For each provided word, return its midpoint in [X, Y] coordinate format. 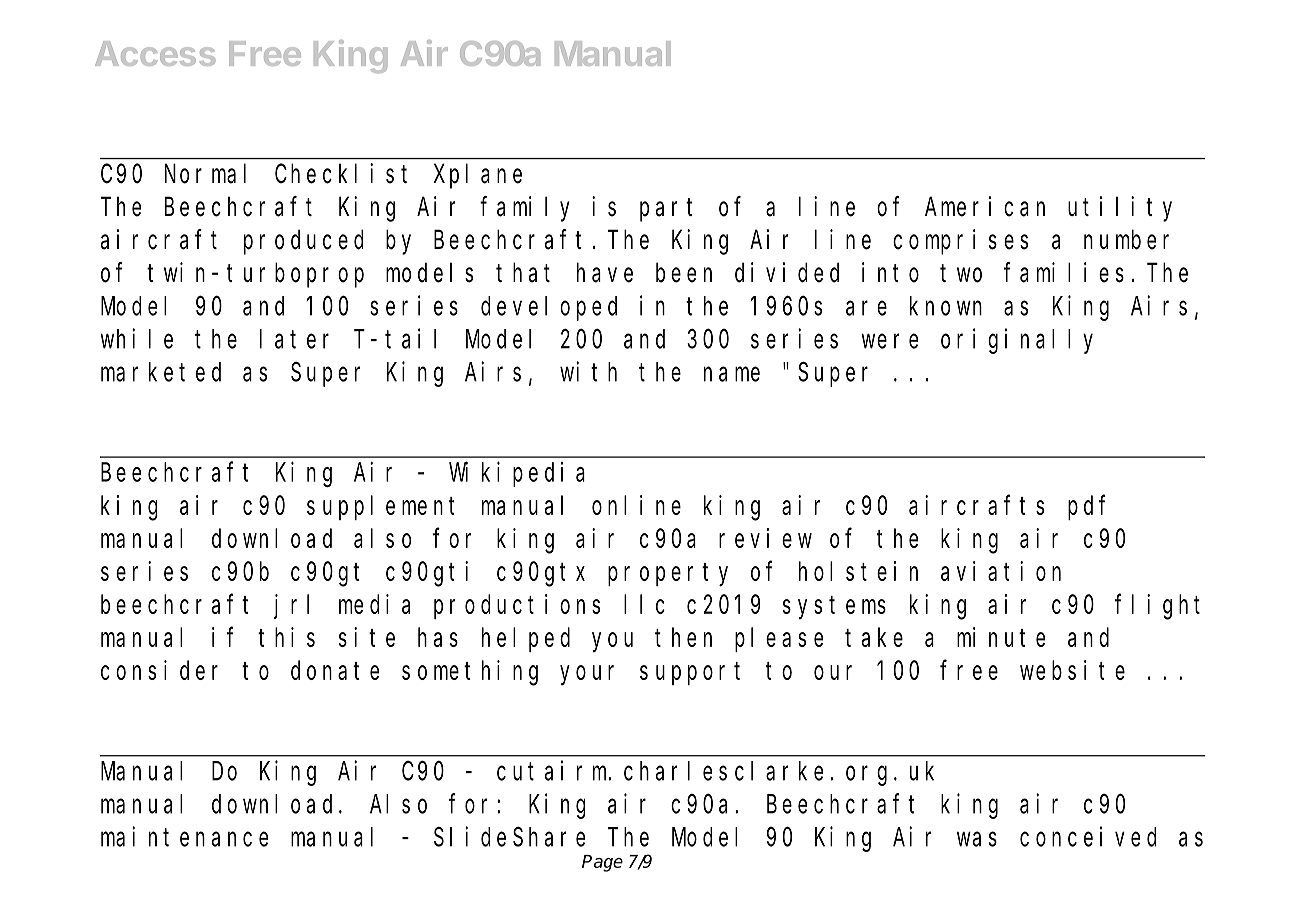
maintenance [184, 836]
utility [1120, 209]
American [985, 206]
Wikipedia [517, 474]
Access [155, 53]
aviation [1001, 571]
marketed [161, 372]
